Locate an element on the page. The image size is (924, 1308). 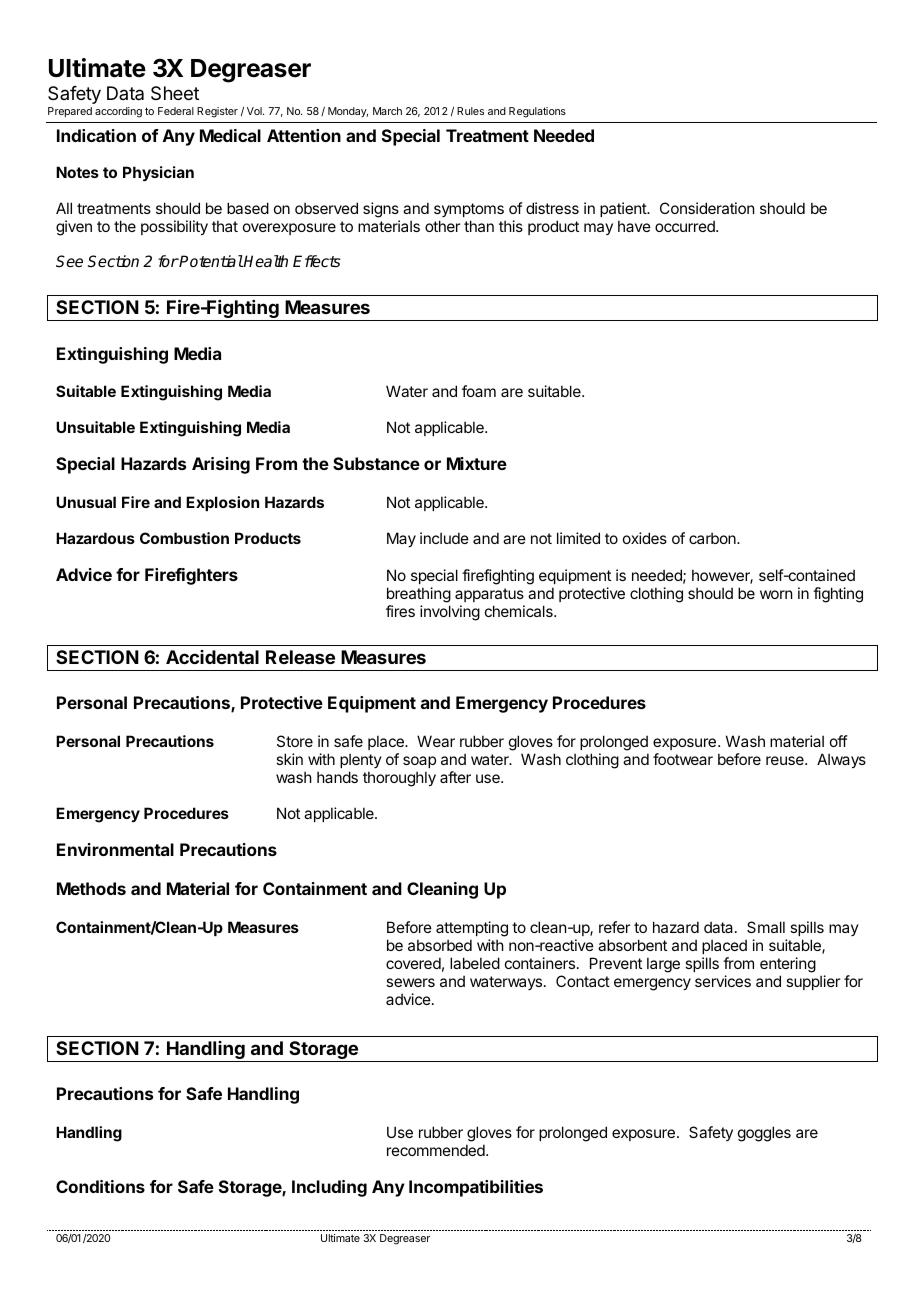
Conditions is located at coordinates (100, 1186).
